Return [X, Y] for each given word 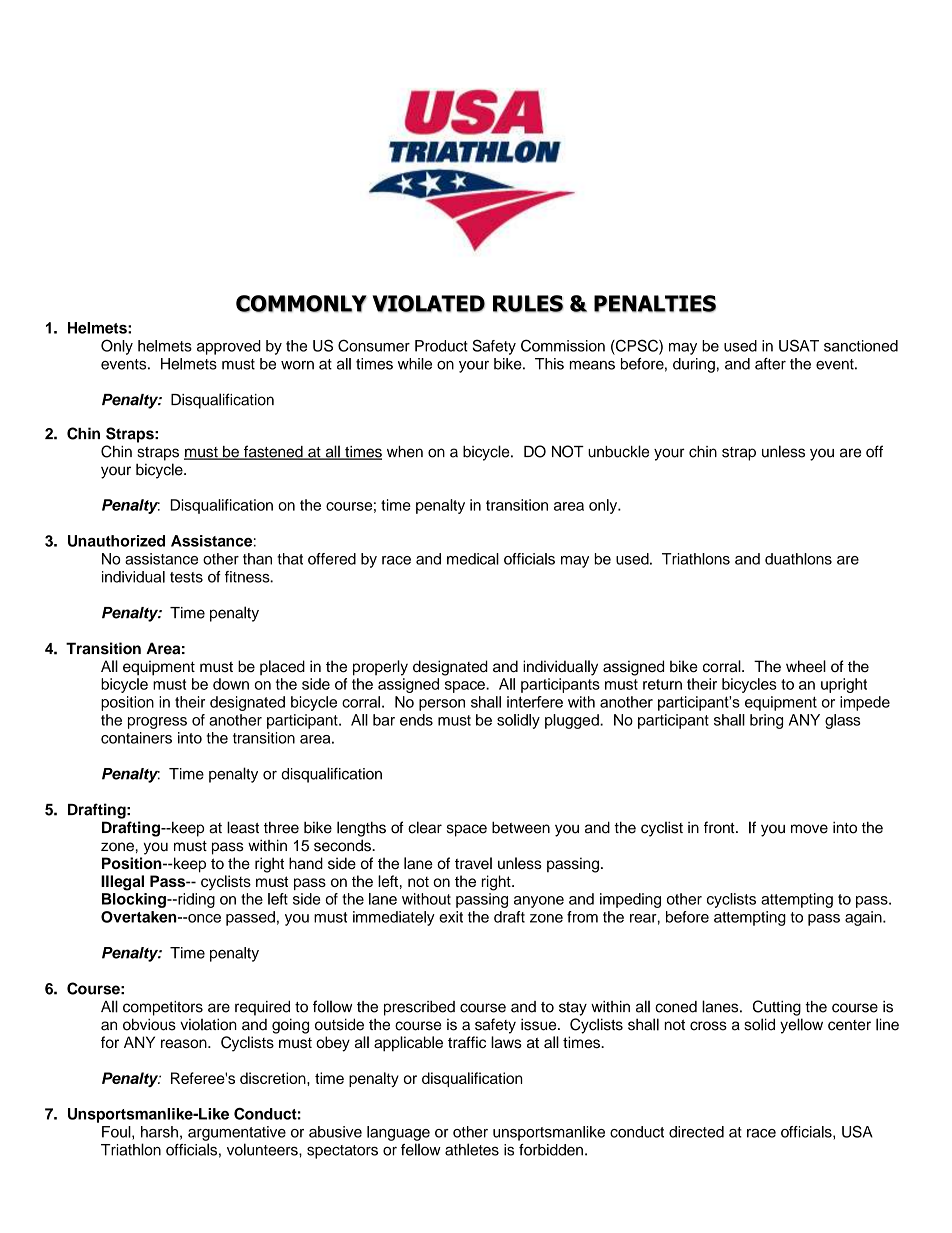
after [770, 364]
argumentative [237, 1133]
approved [229, 347]
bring [766, 721]
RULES [528, 303]
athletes [472, 1149]
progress [157, 723]
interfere [535, 702]
